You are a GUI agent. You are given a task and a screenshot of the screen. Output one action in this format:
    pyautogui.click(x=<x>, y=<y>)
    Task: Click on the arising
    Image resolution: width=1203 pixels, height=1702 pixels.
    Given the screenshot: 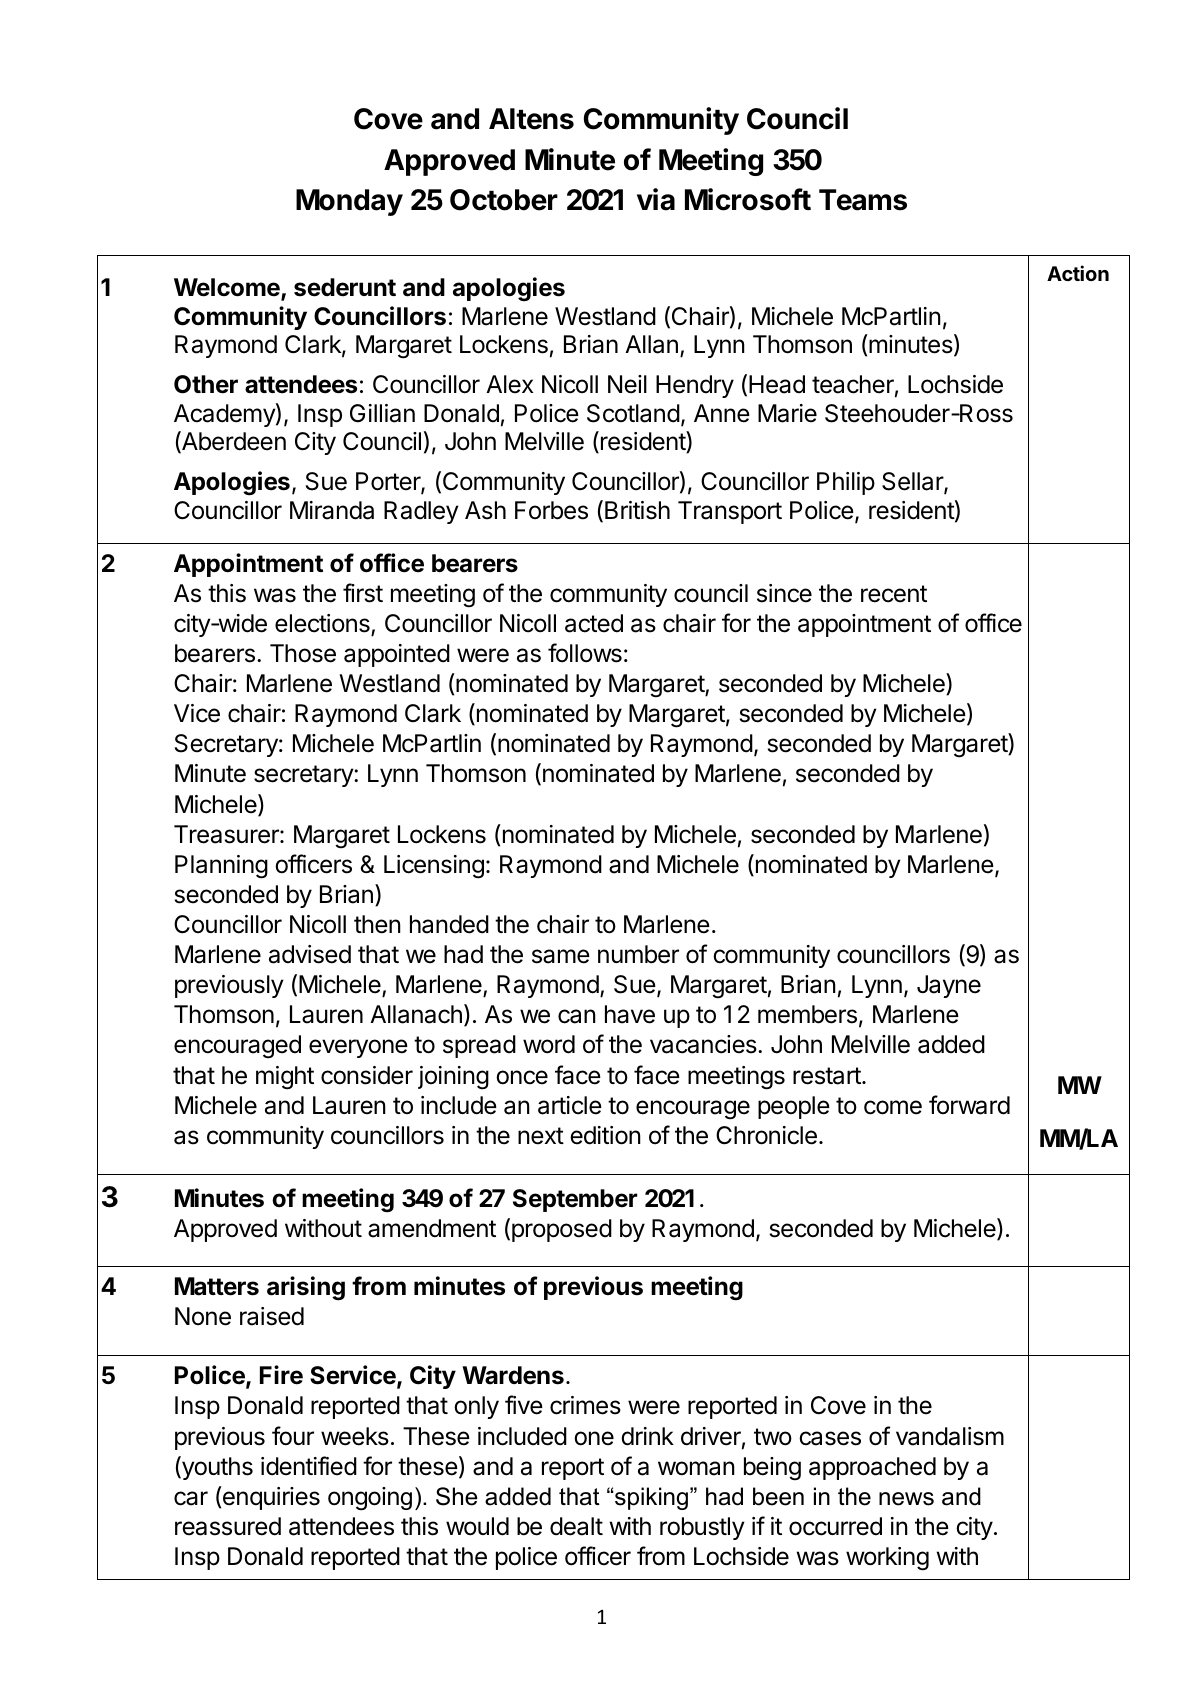 What is the action you would take?
    pyautogui.click(x=306, y=1288)
